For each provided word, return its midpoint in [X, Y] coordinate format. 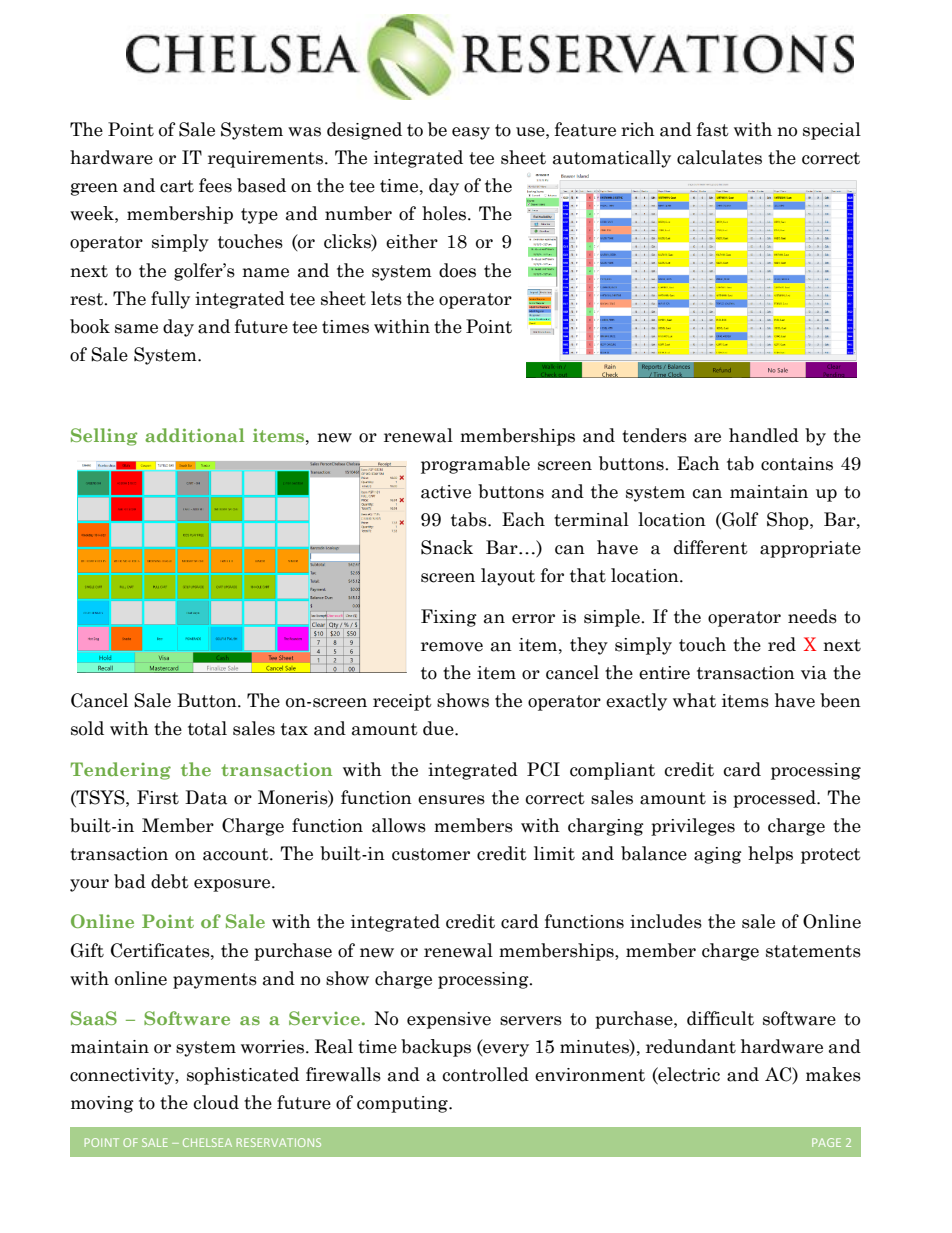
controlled [485, 1074]
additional [194, 435]
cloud [216, 1102]
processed [775, 799]
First [158, 797]
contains [797, 464]
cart [177, 186]
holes [444, 213]
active [446, 492]
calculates [719, 157]
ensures [451, 800]
